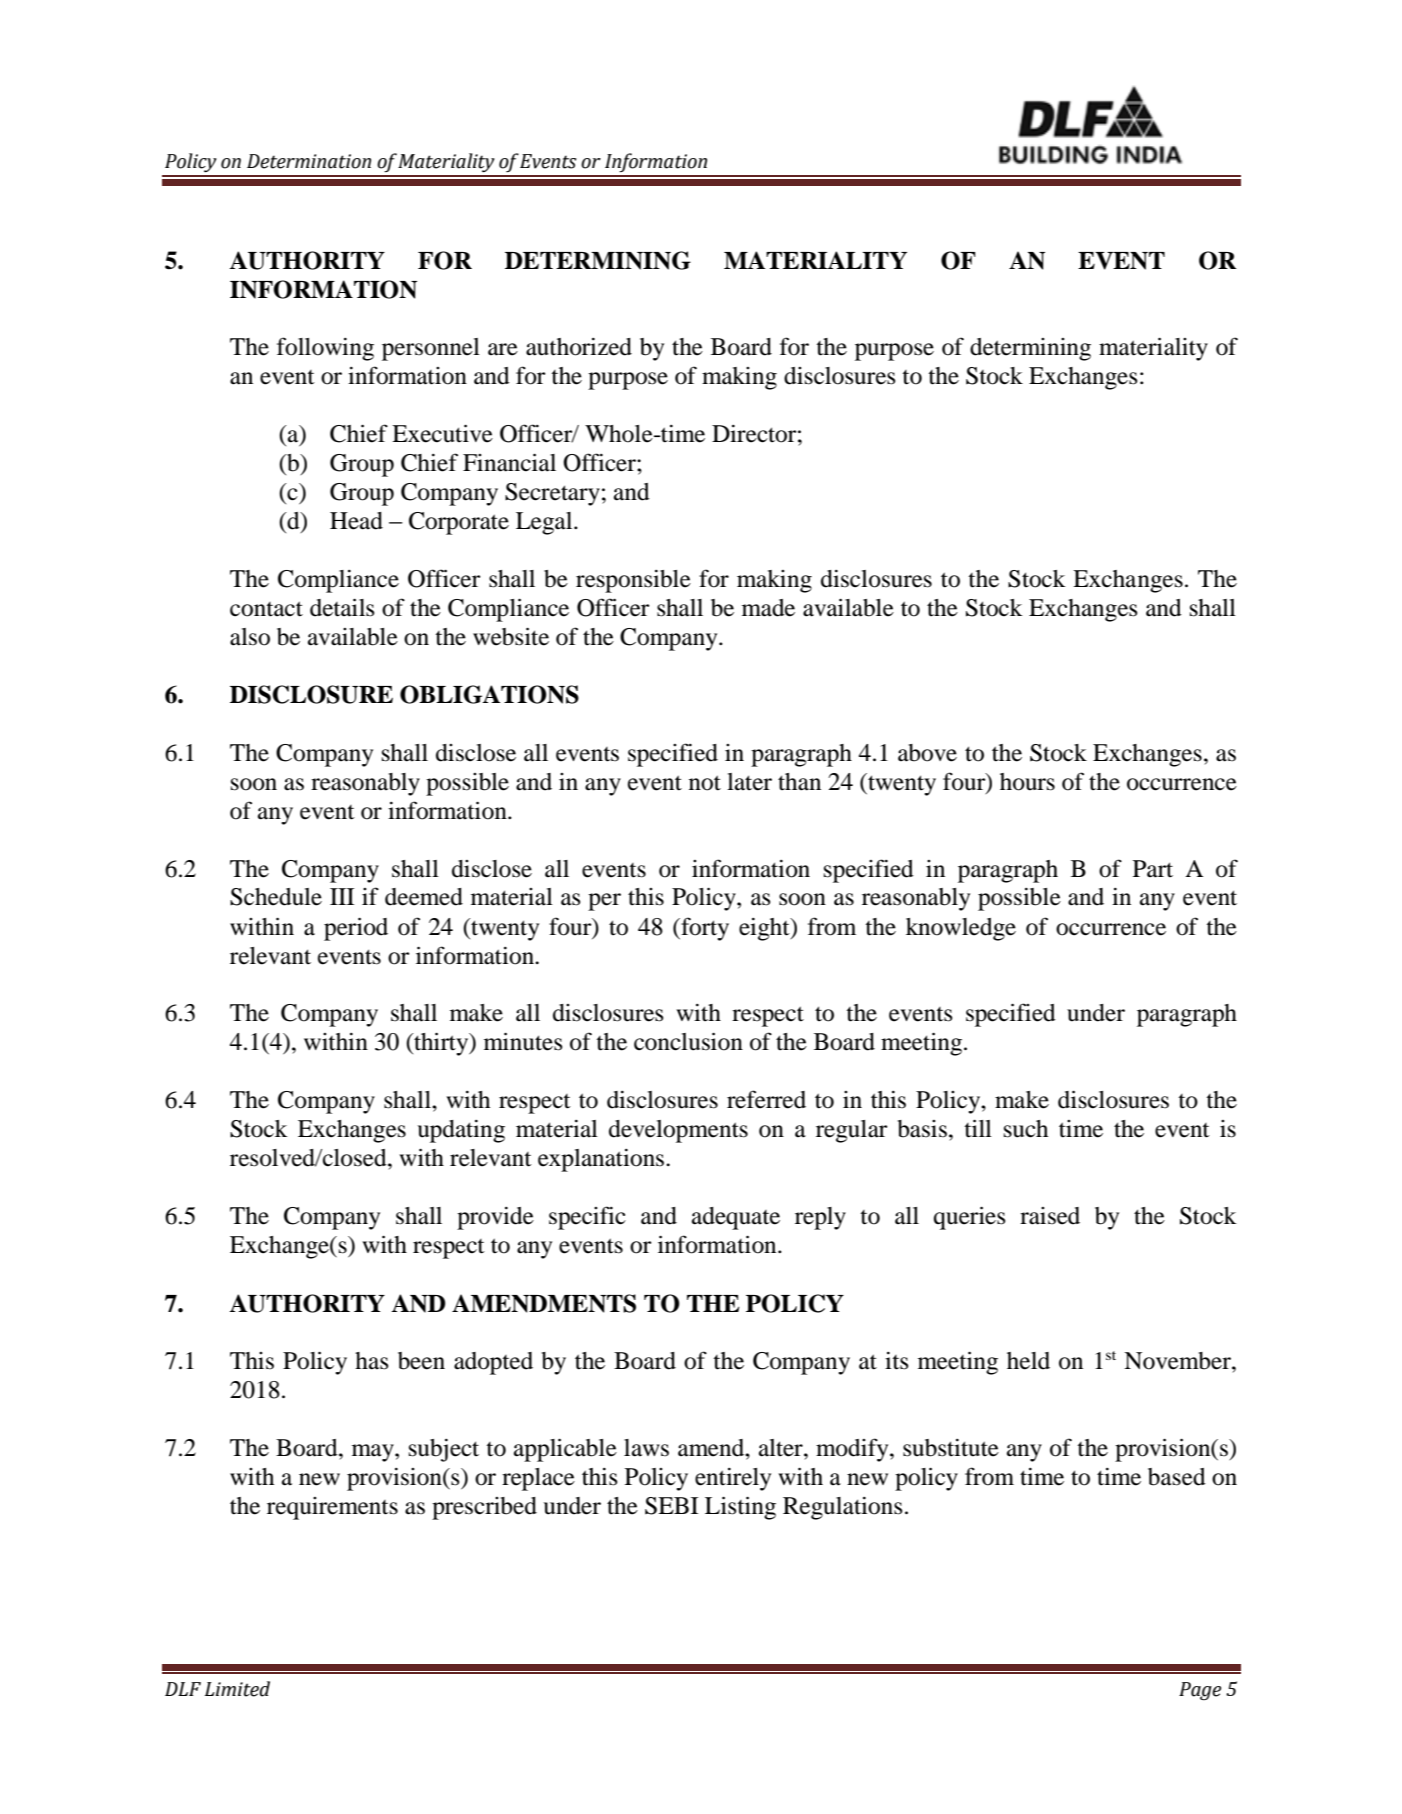 The width and height of the page is (1402, 1814). I want to click on Limited, so click(237, 1689).
